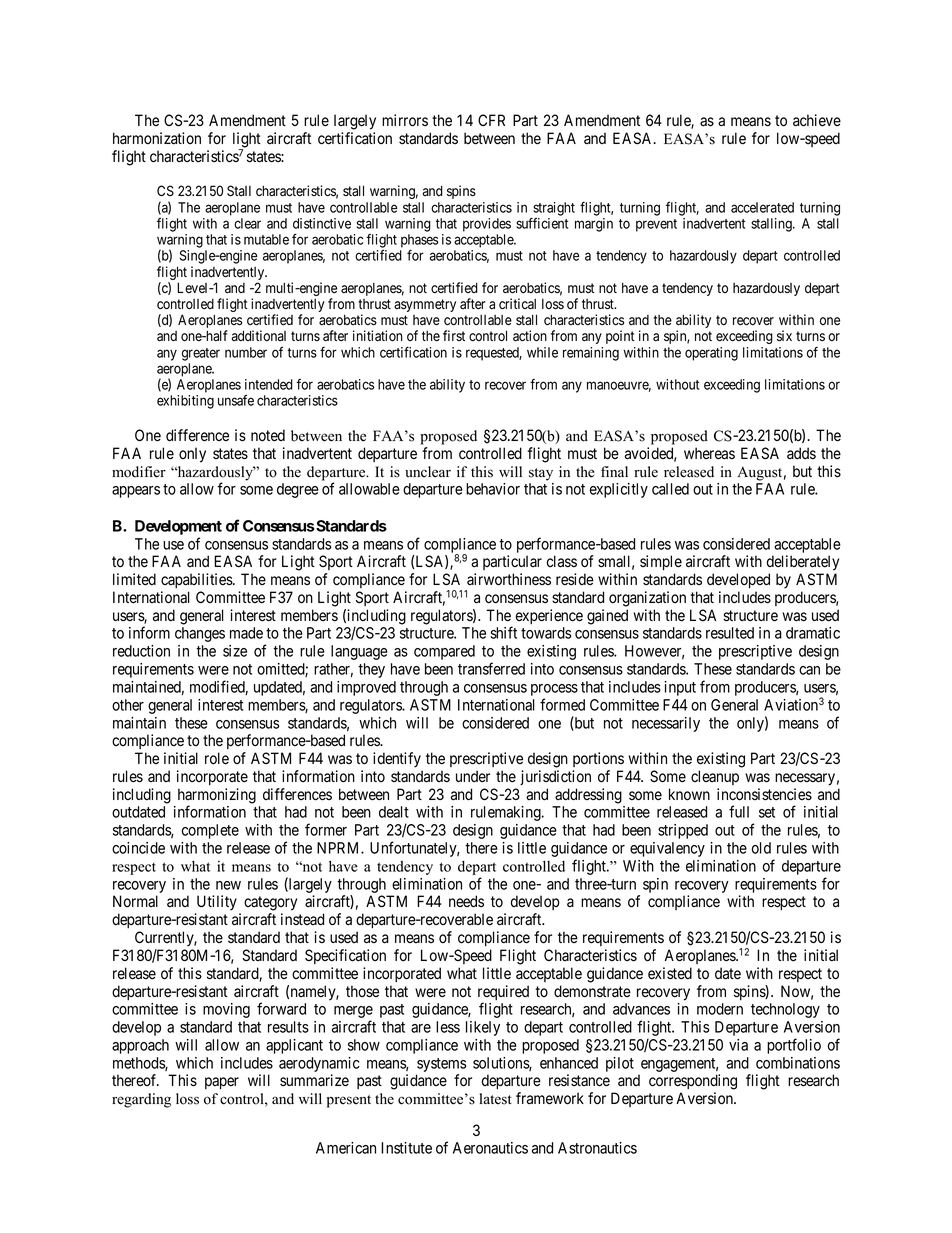 The width and height of the screenshot is (952, 1233). I want to click on latest, so click(496, 1099).
